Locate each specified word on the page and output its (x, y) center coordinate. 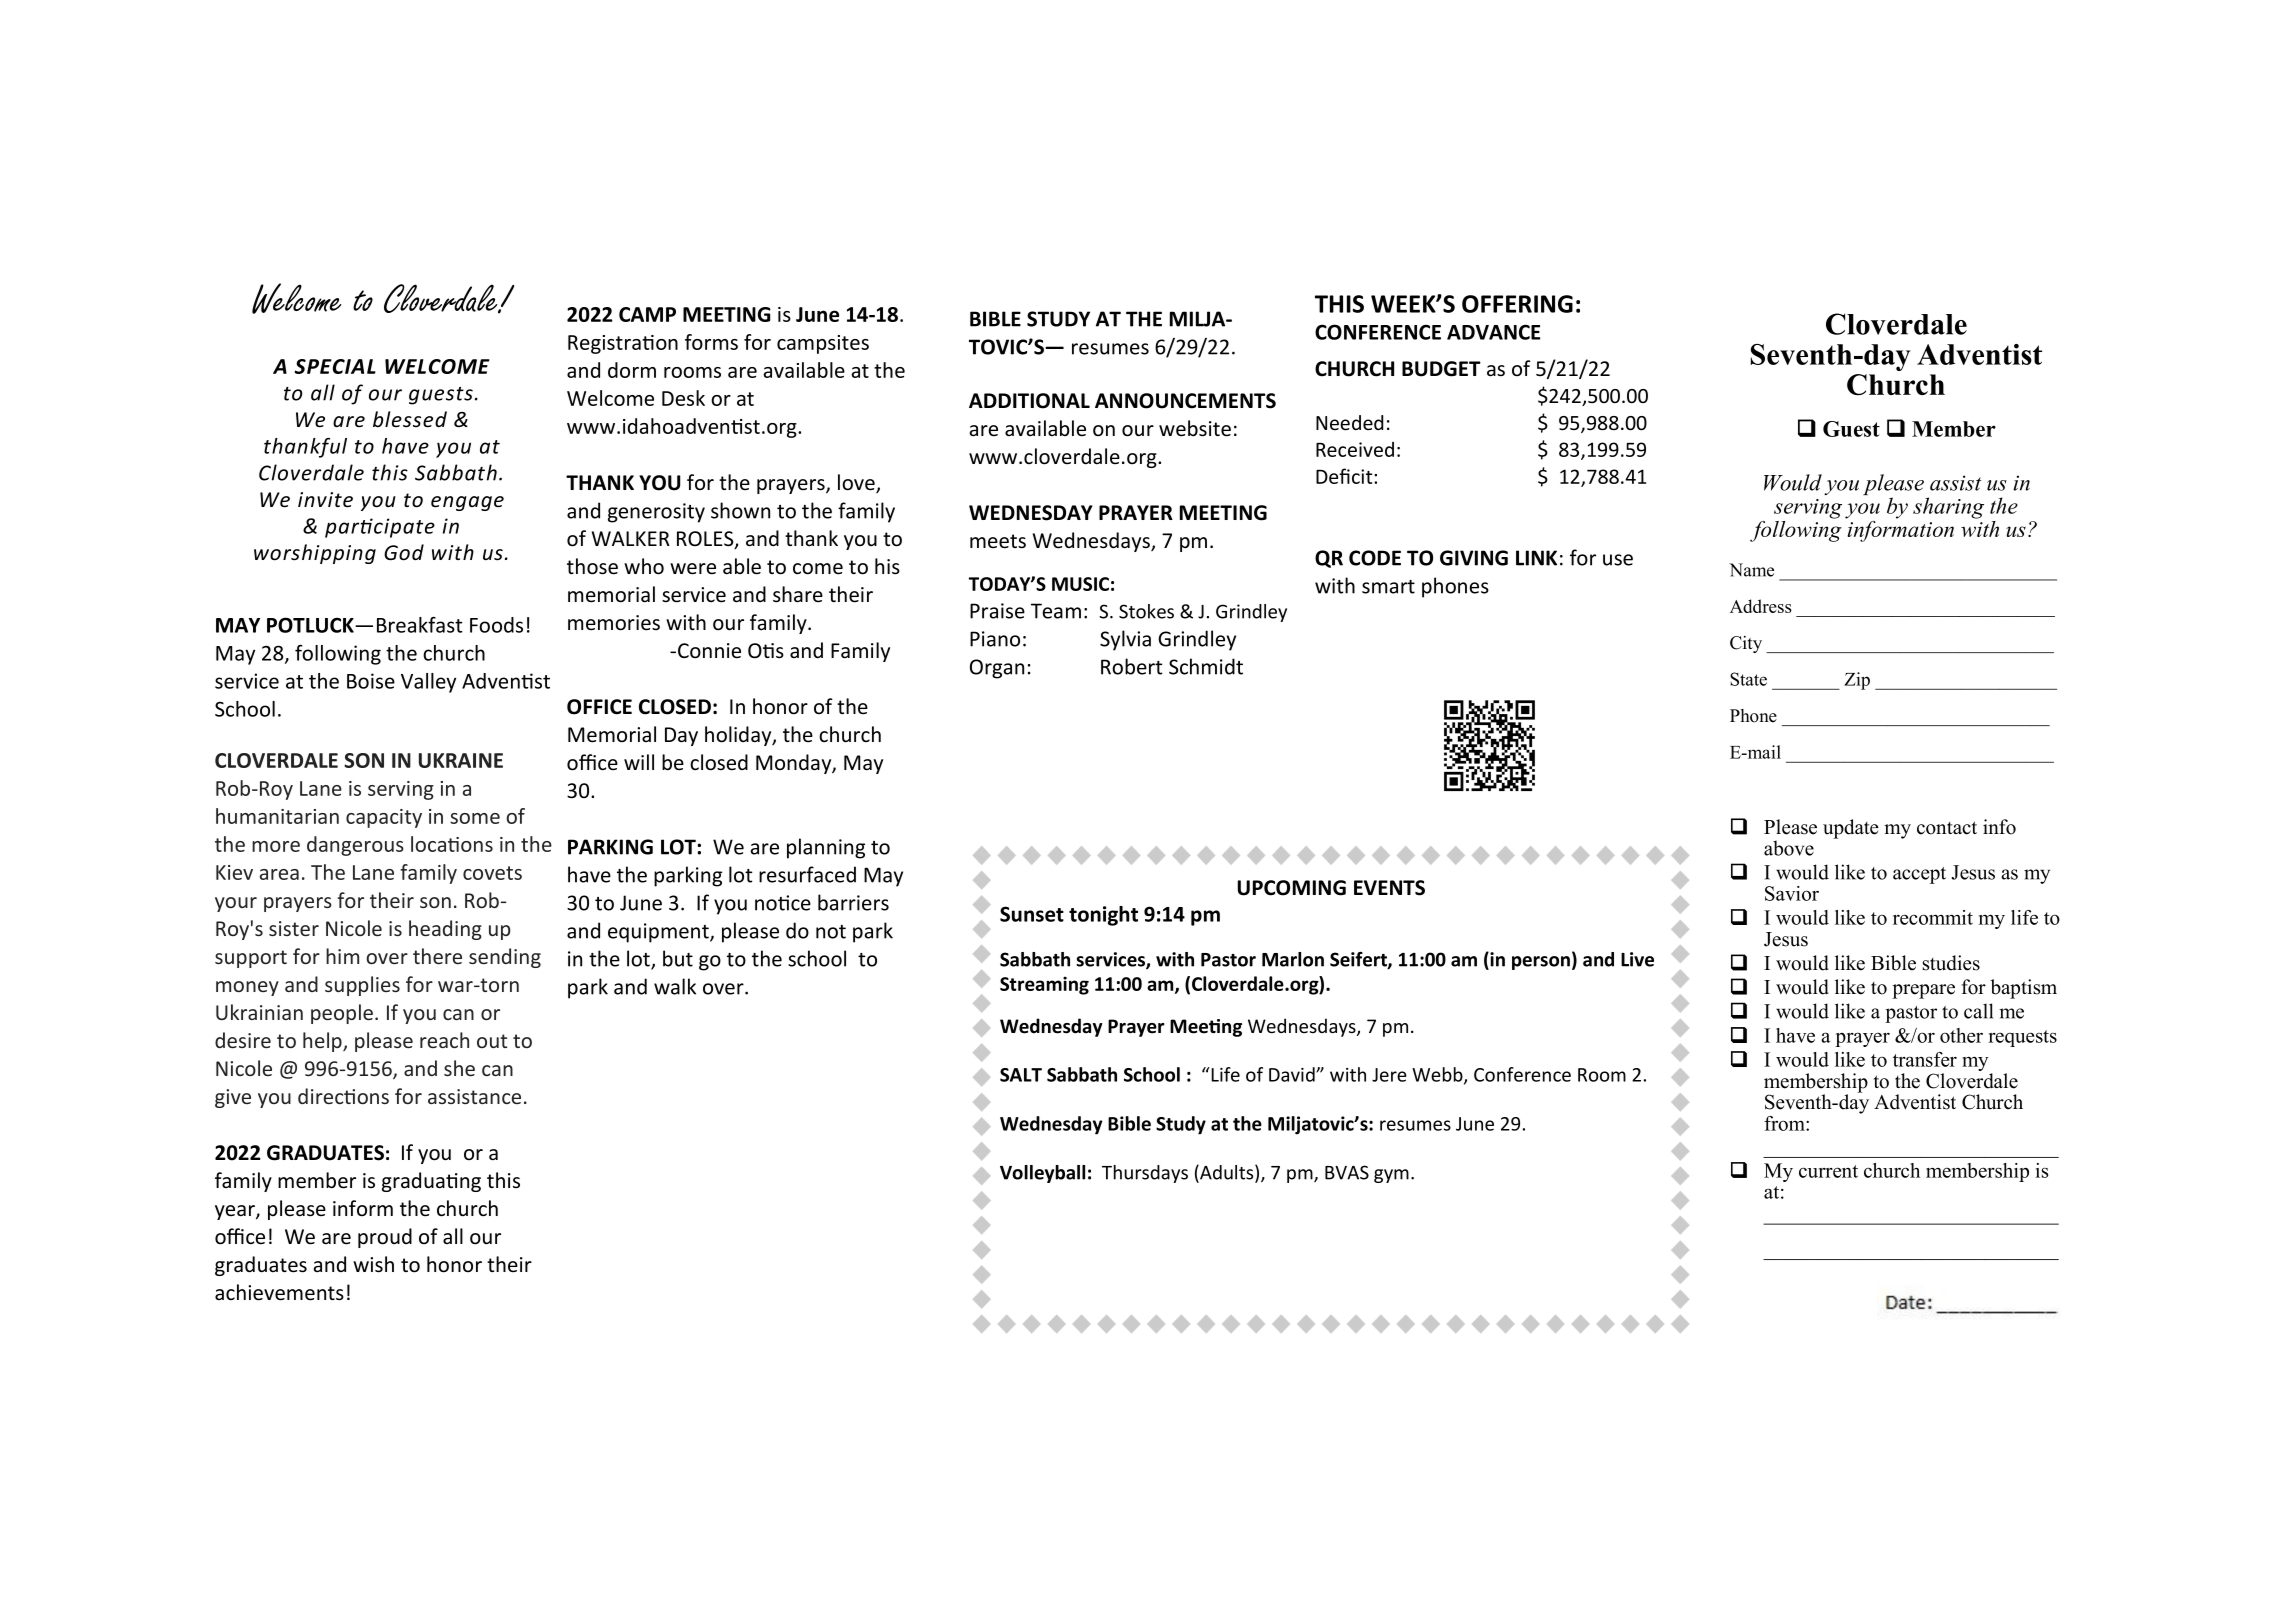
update (1851, 829)
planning (826, 848)
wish (373, 1264)
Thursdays (1145, 1174)
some (475, 818)
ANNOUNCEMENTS (1185, 401)
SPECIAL (335, 366)
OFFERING (1517, 304)
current (1828, 1171)
